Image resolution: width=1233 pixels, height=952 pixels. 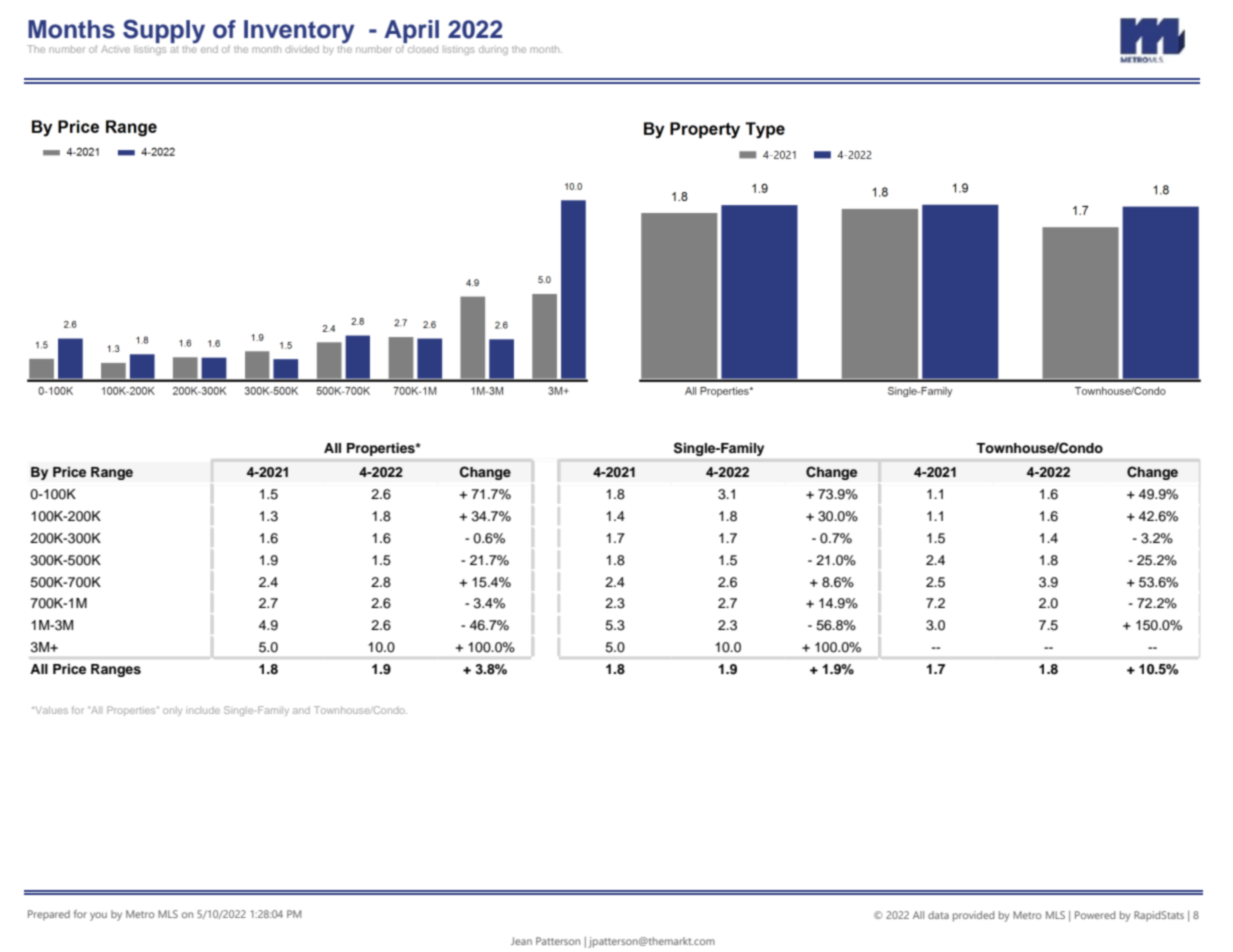 What do you see at coordinates (49, 915) in the image?
I see `Prepared` at bounding box center [49, 915].
